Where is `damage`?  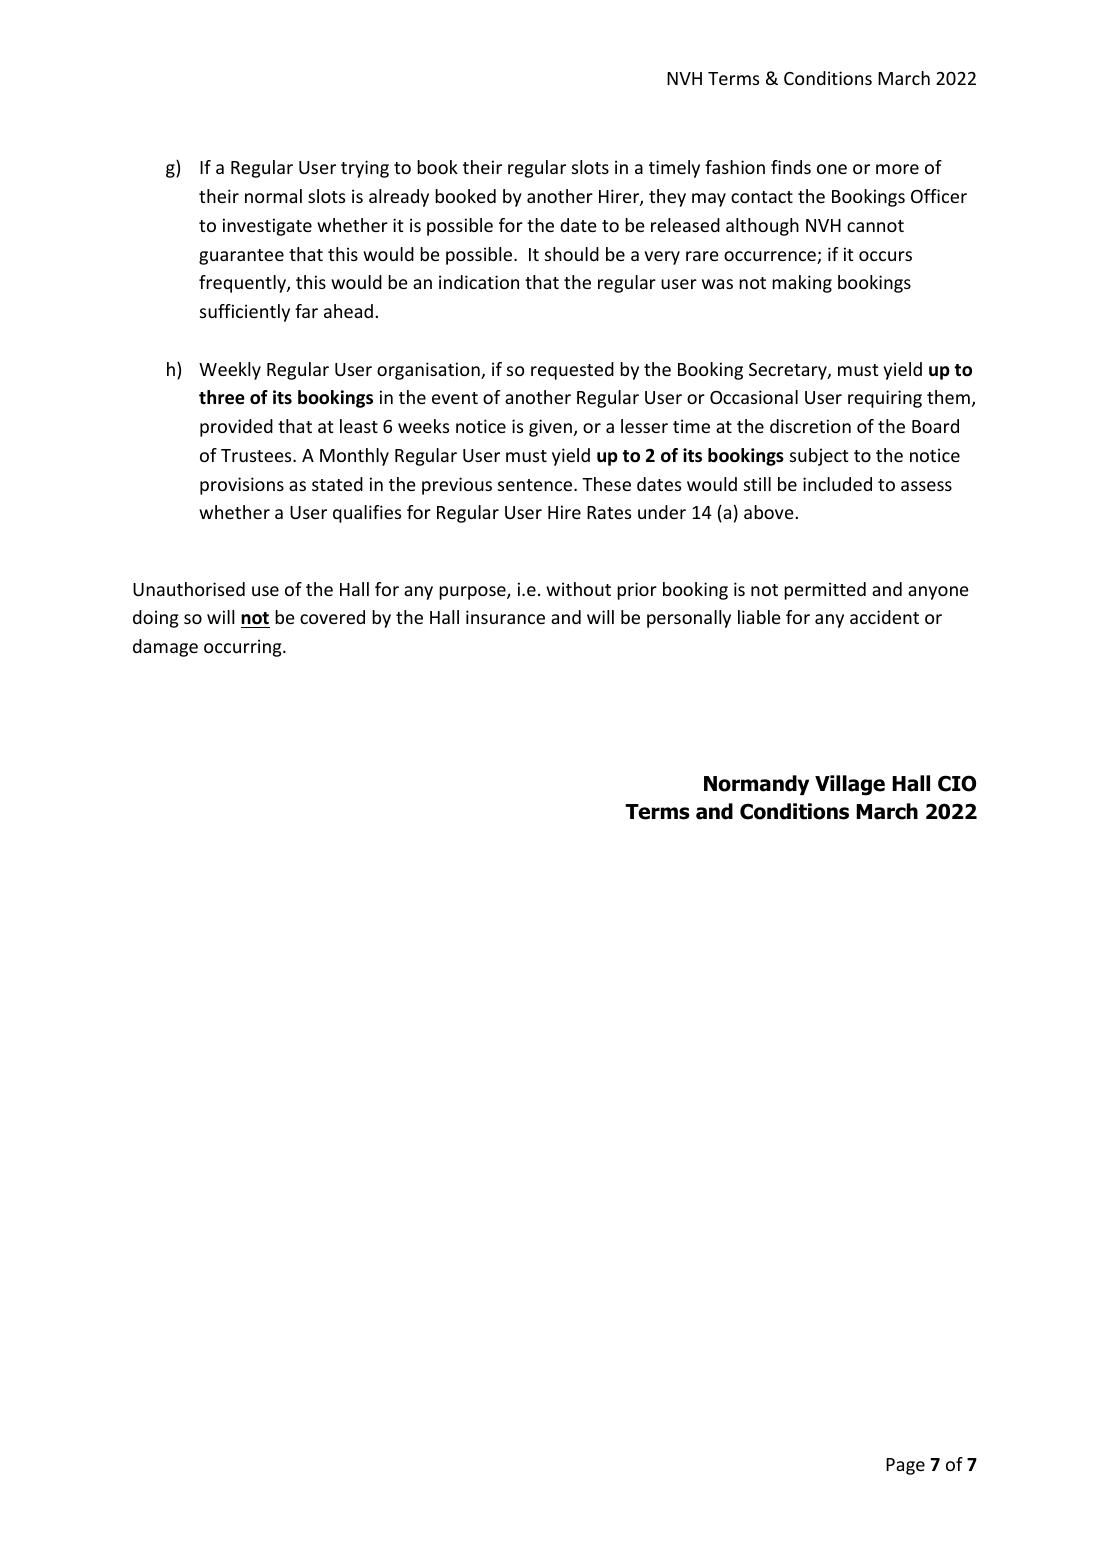 damage is located at coordinates (165, 648).
